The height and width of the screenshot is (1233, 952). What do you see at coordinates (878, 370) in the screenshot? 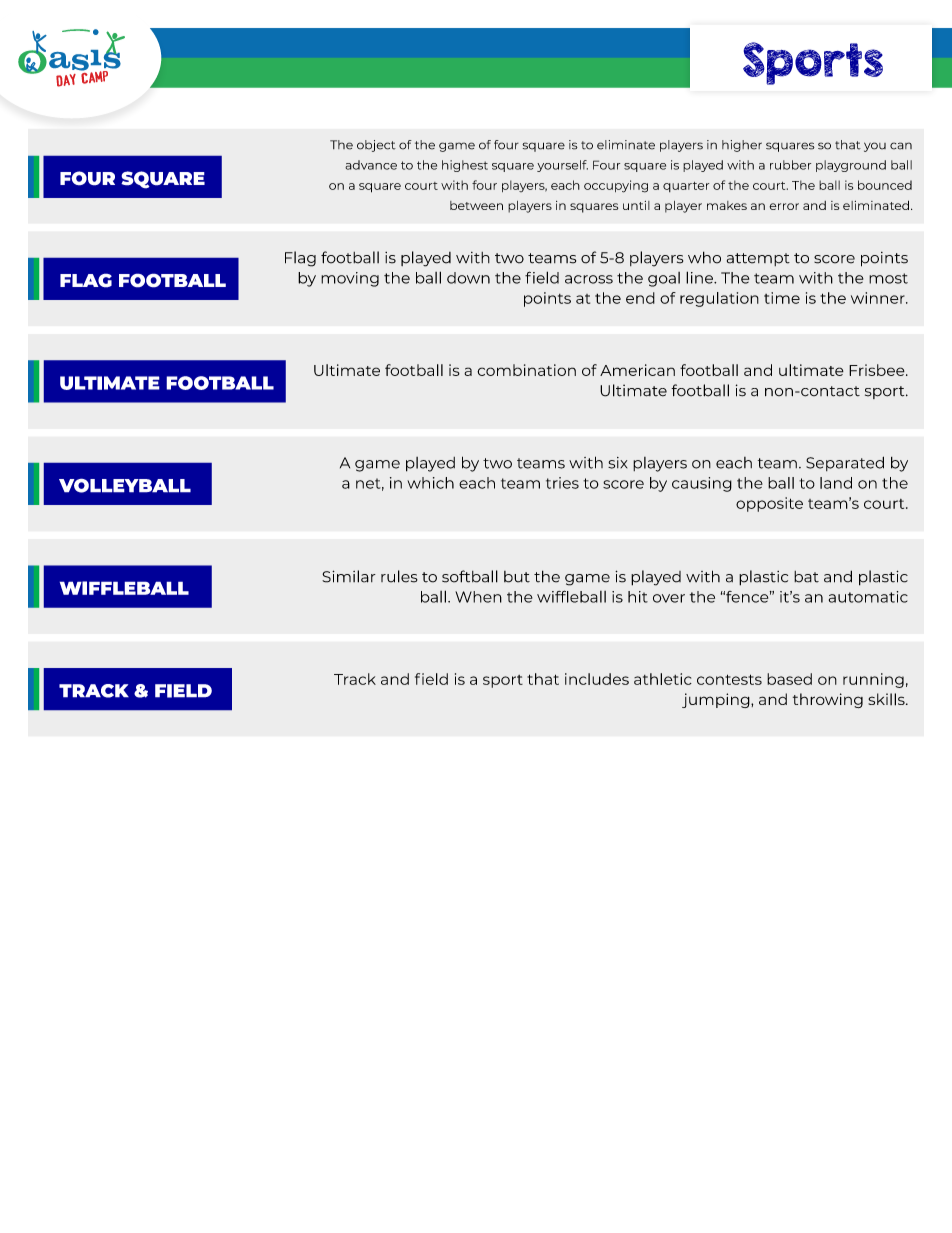
I see `Frisbee` at bounding box center [878, 370].
